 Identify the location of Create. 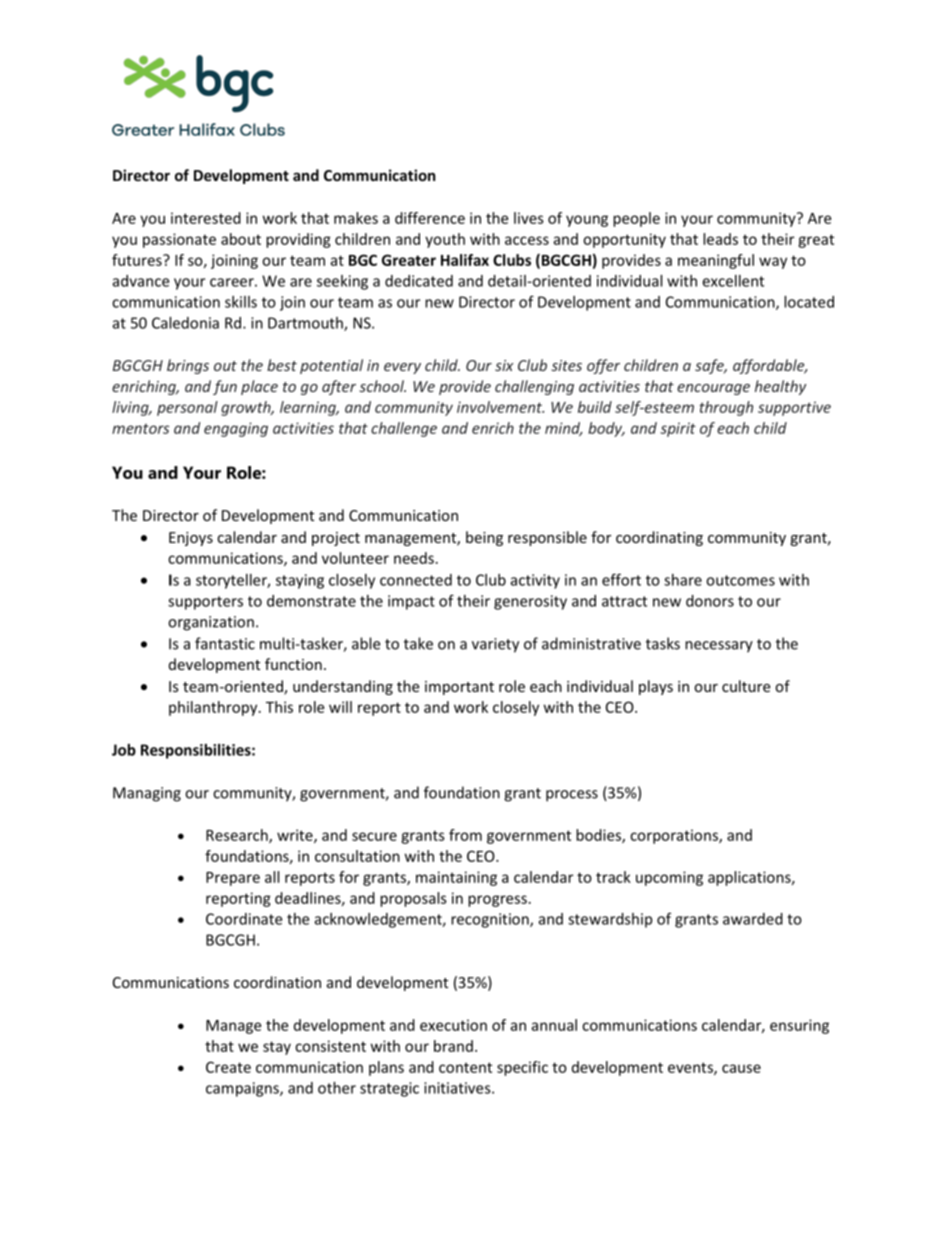
(228, 1067).
